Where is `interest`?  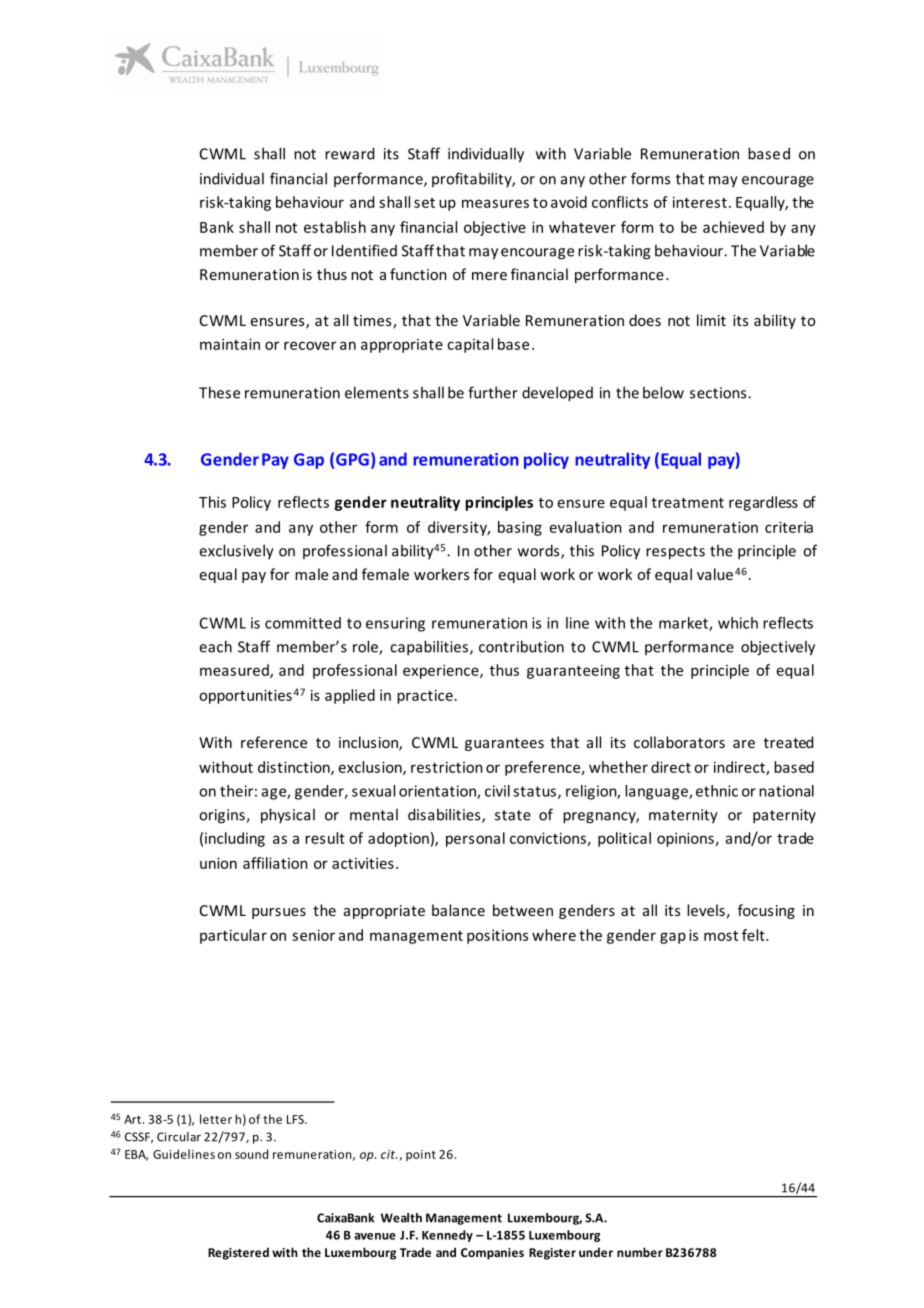 interest is located at coordinates (700, 202).
